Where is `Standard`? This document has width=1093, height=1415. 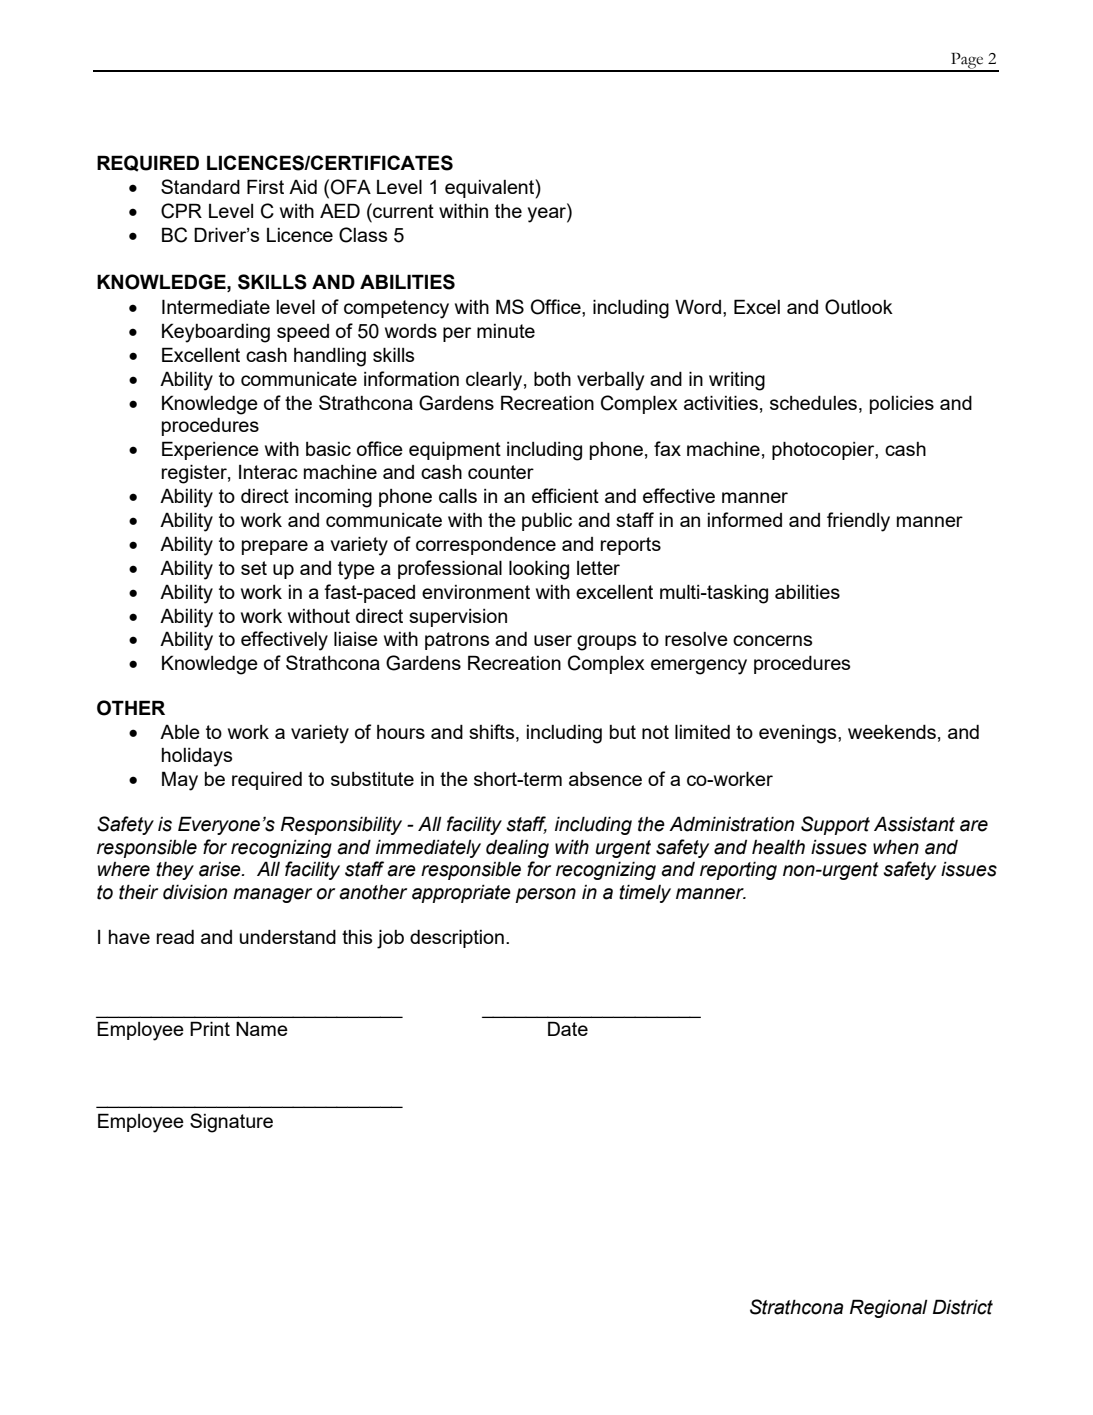 Standard is located at coordinates (200, 186).
